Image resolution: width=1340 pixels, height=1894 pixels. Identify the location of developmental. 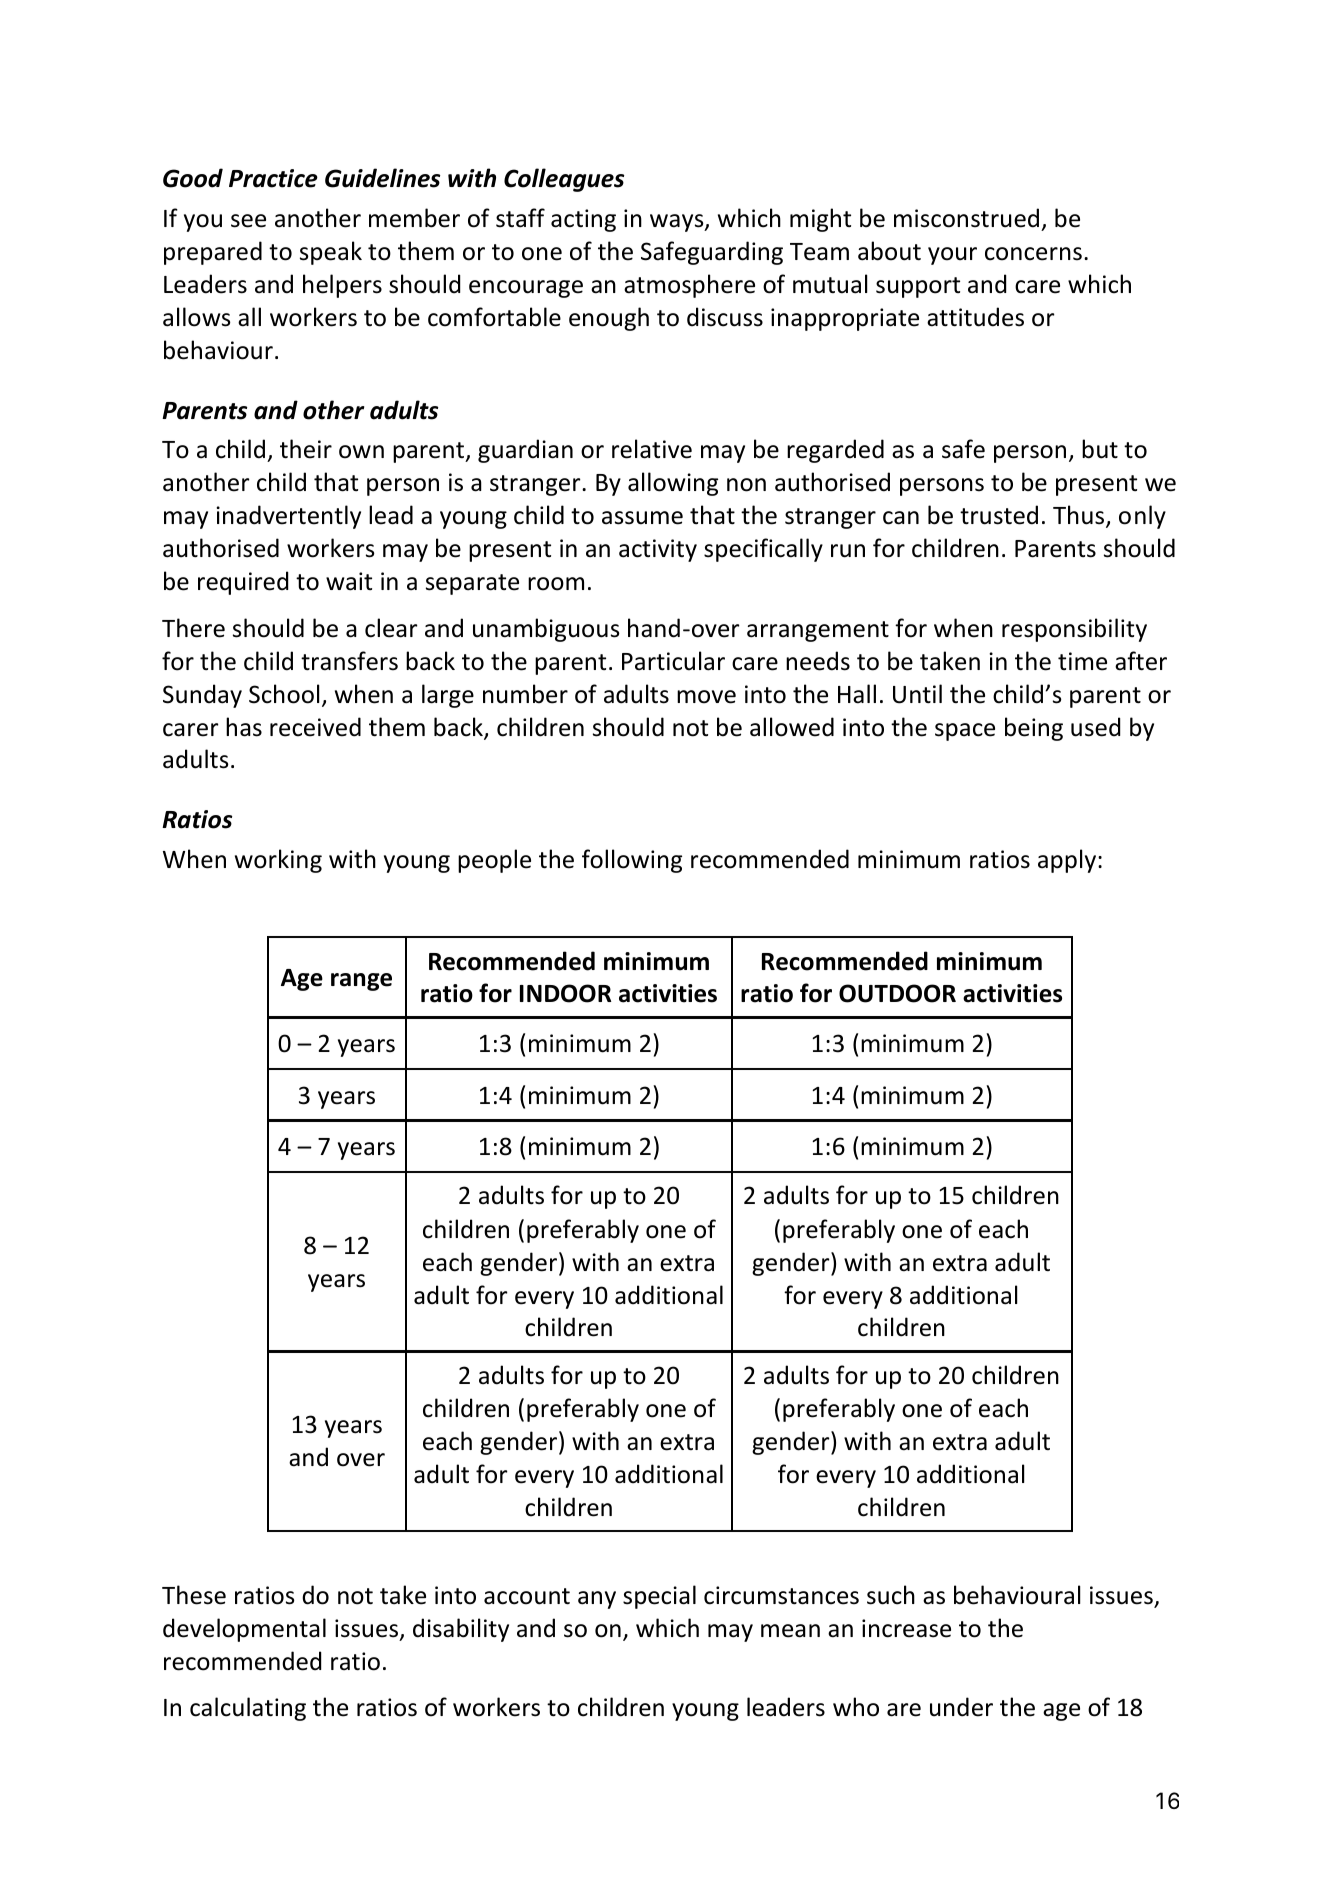
(244, 1630).
